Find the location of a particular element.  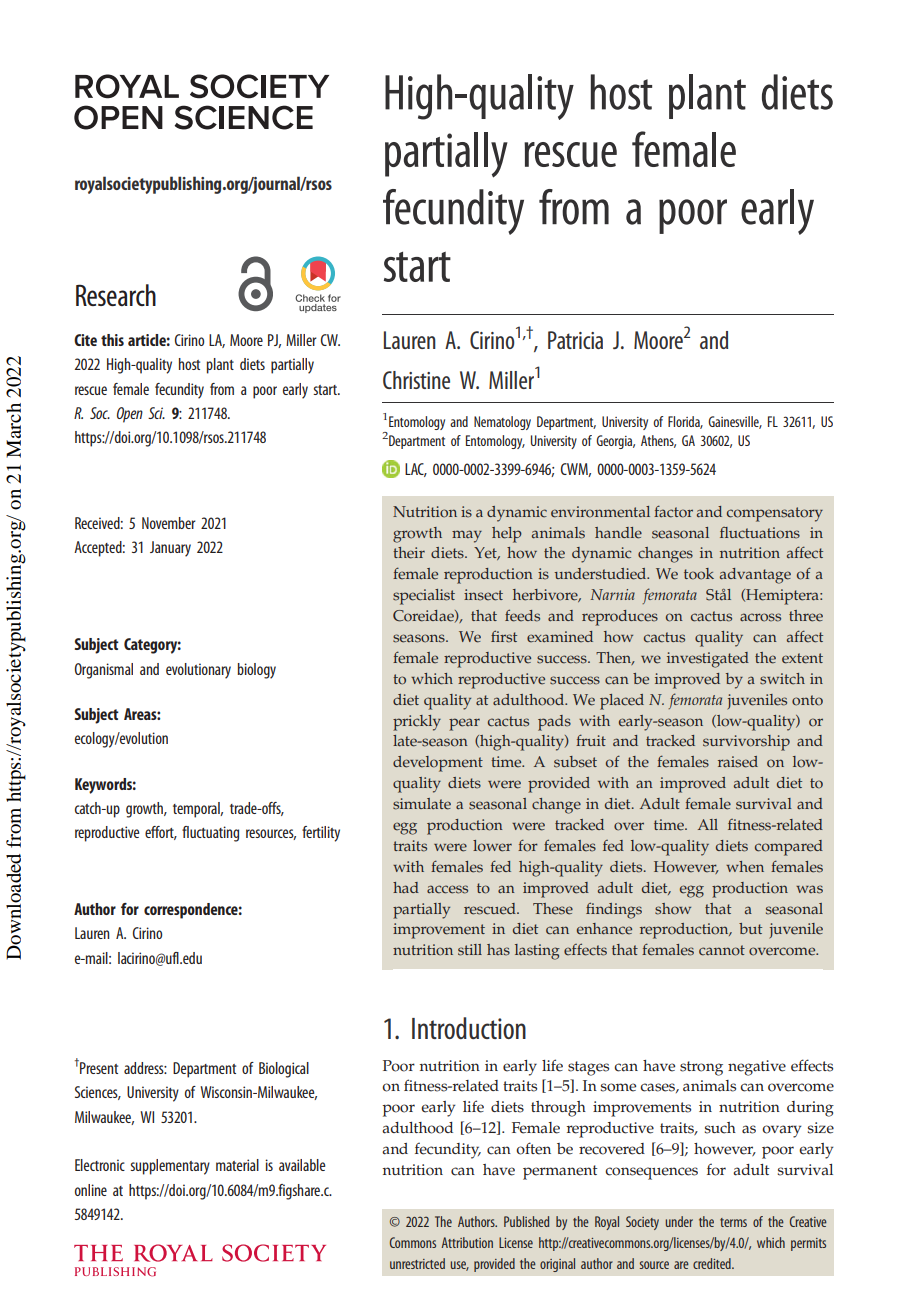

Present is located at coordinates (98, 1067).
